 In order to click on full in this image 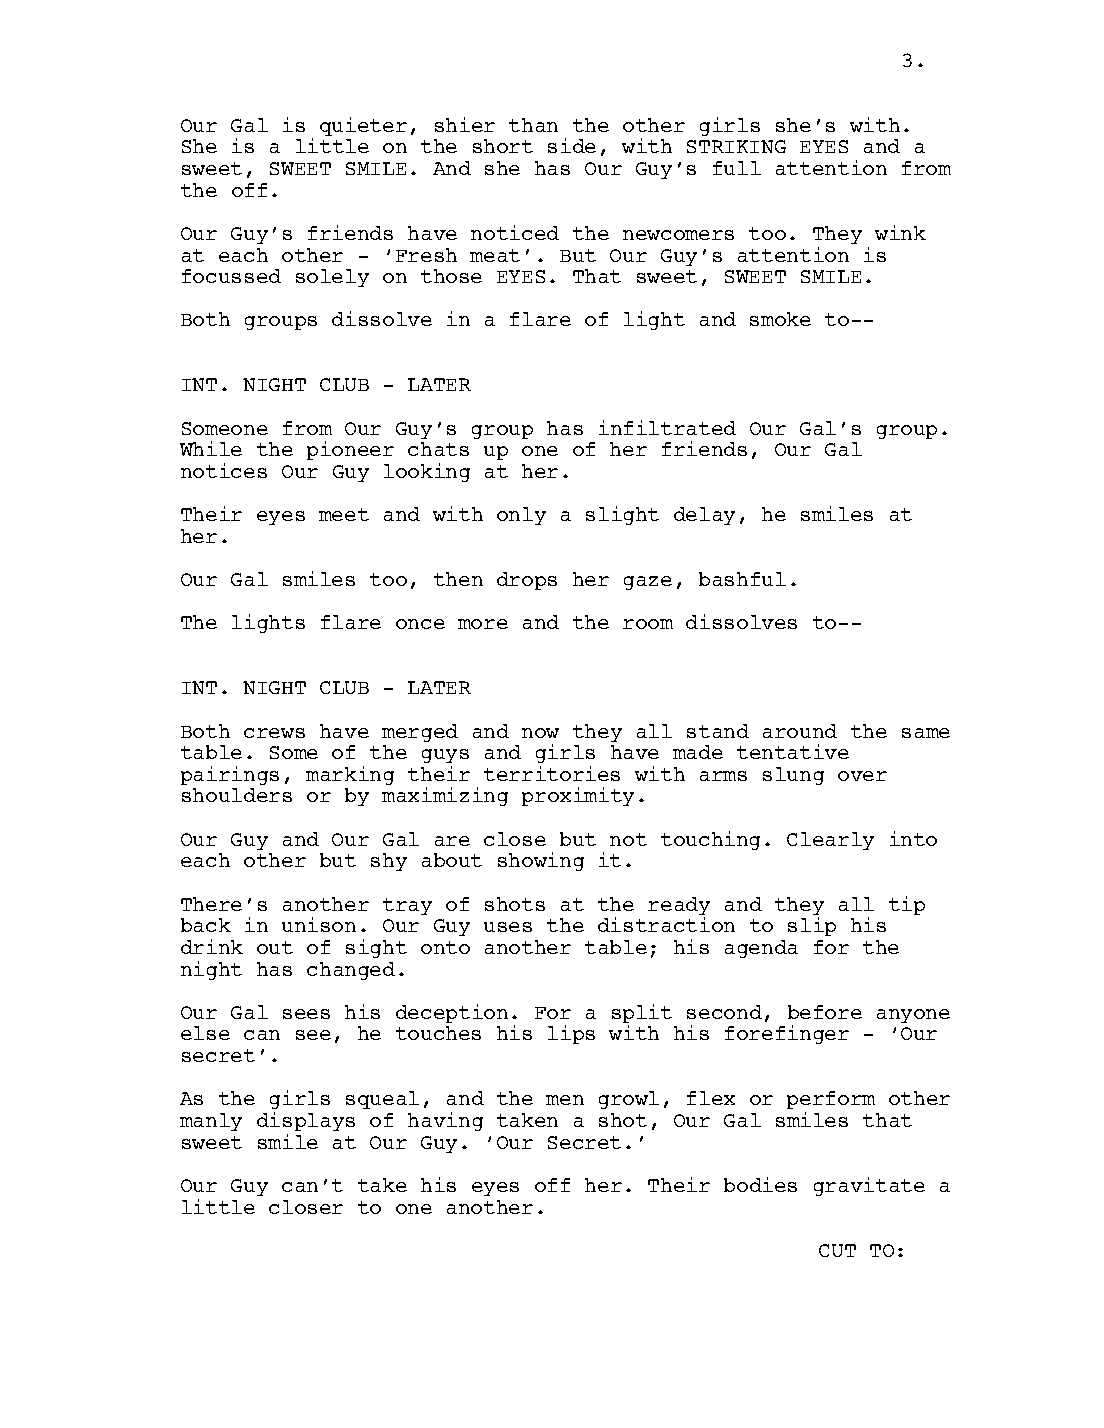, I will do `click(737, 168)`.
